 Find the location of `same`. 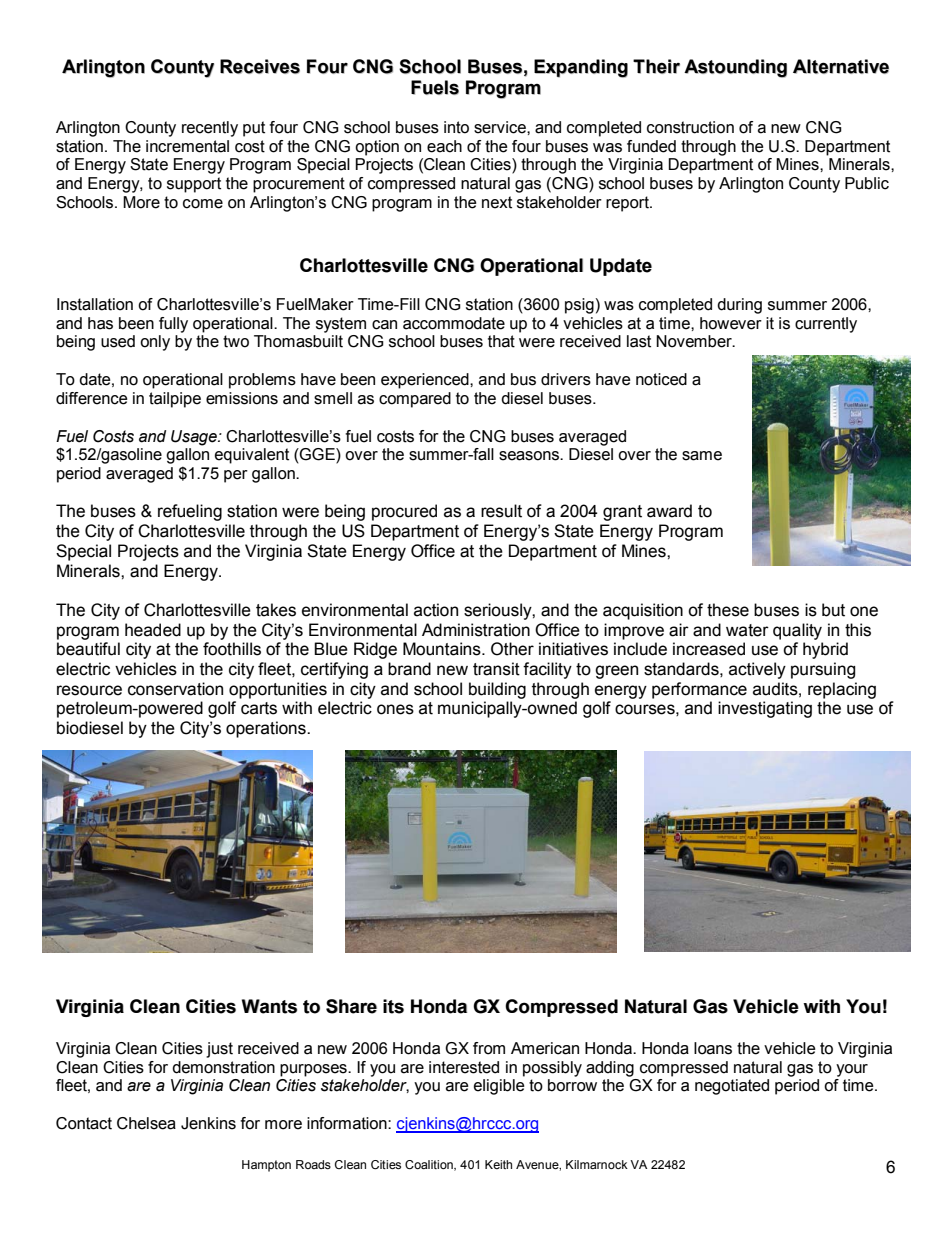

same is located at coordinates (702, 456).
